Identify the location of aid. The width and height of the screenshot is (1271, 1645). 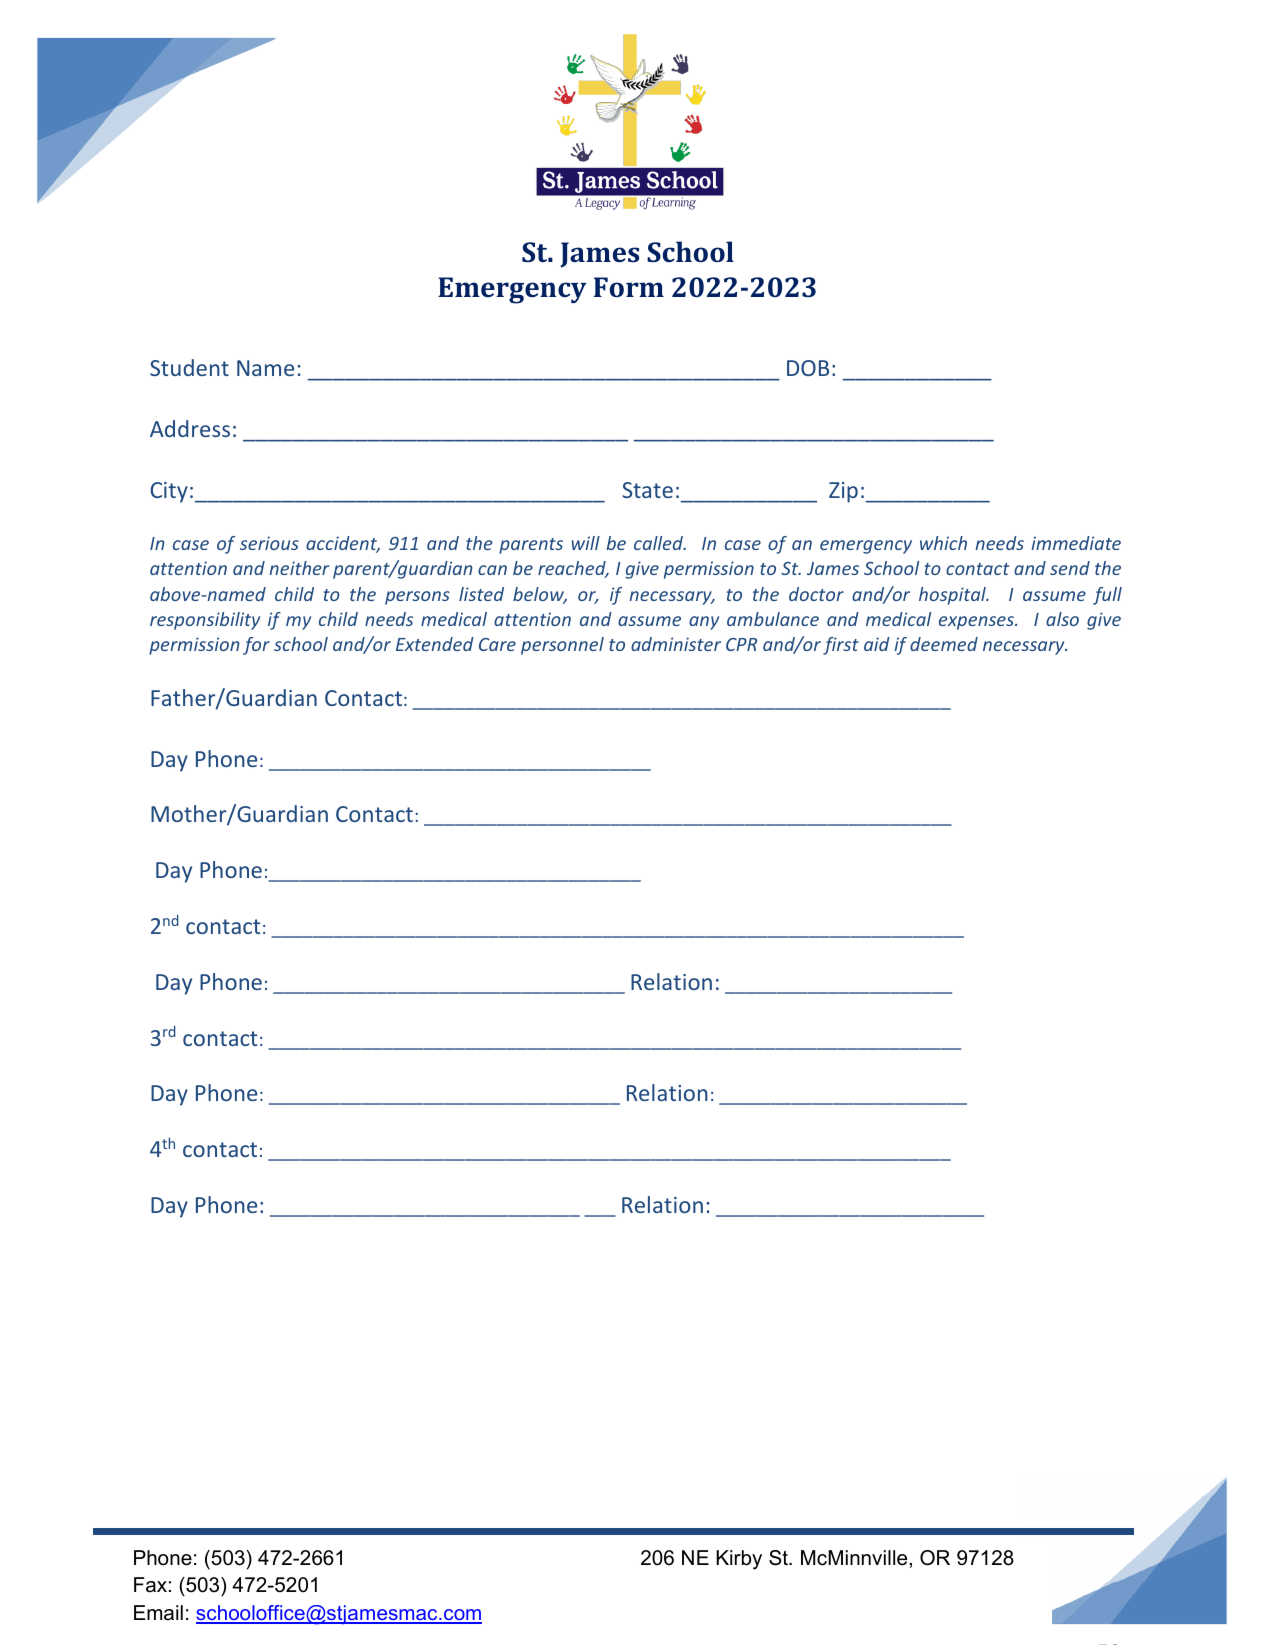
(877, 644).
